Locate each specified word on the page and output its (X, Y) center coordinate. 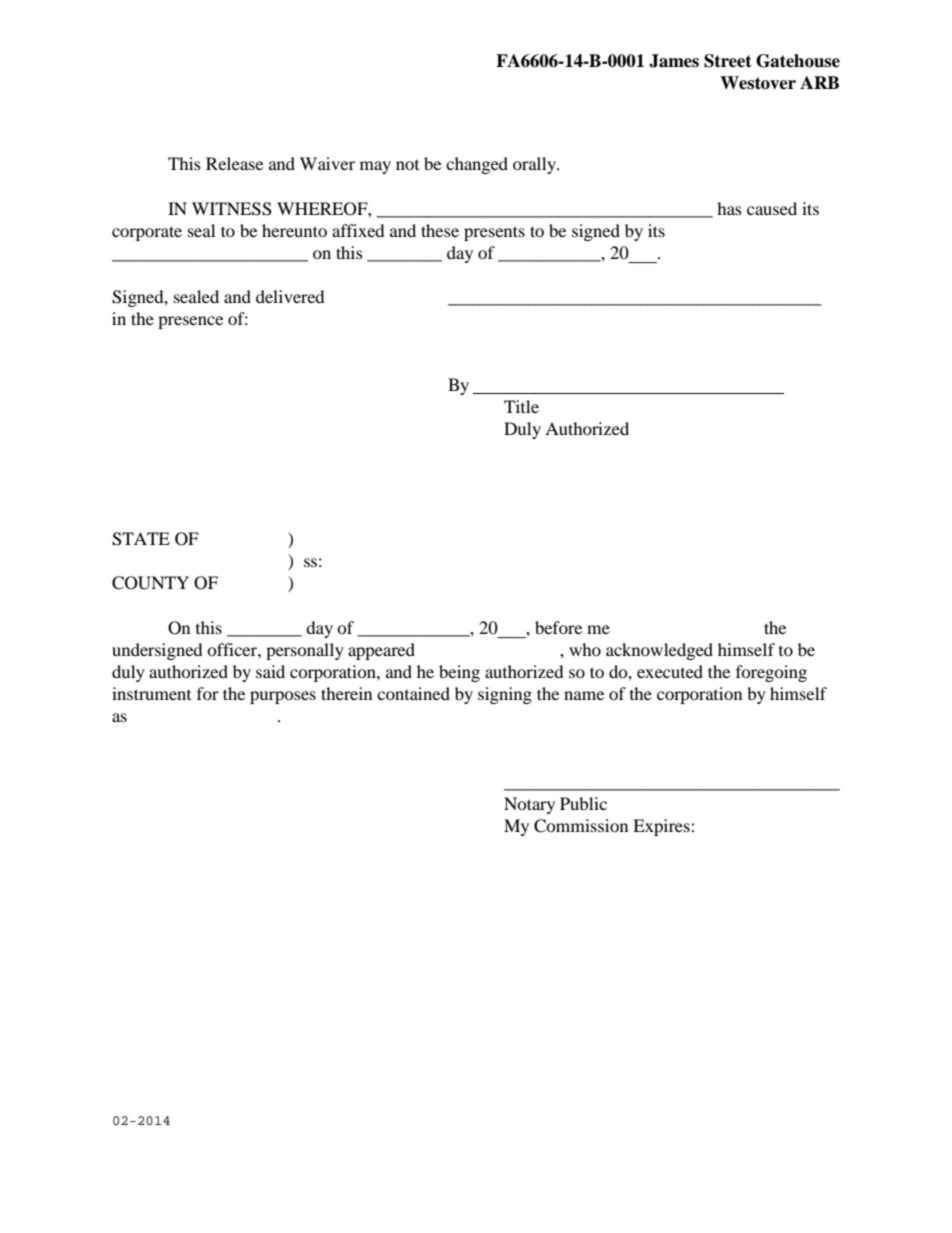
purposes (283, 697)
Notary (529, 805)
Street (728, 61)
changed (477, 165)
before (558, 627)
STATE (141, 539)
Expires (662, 827)
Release (234, 163)
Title (521, 406)
